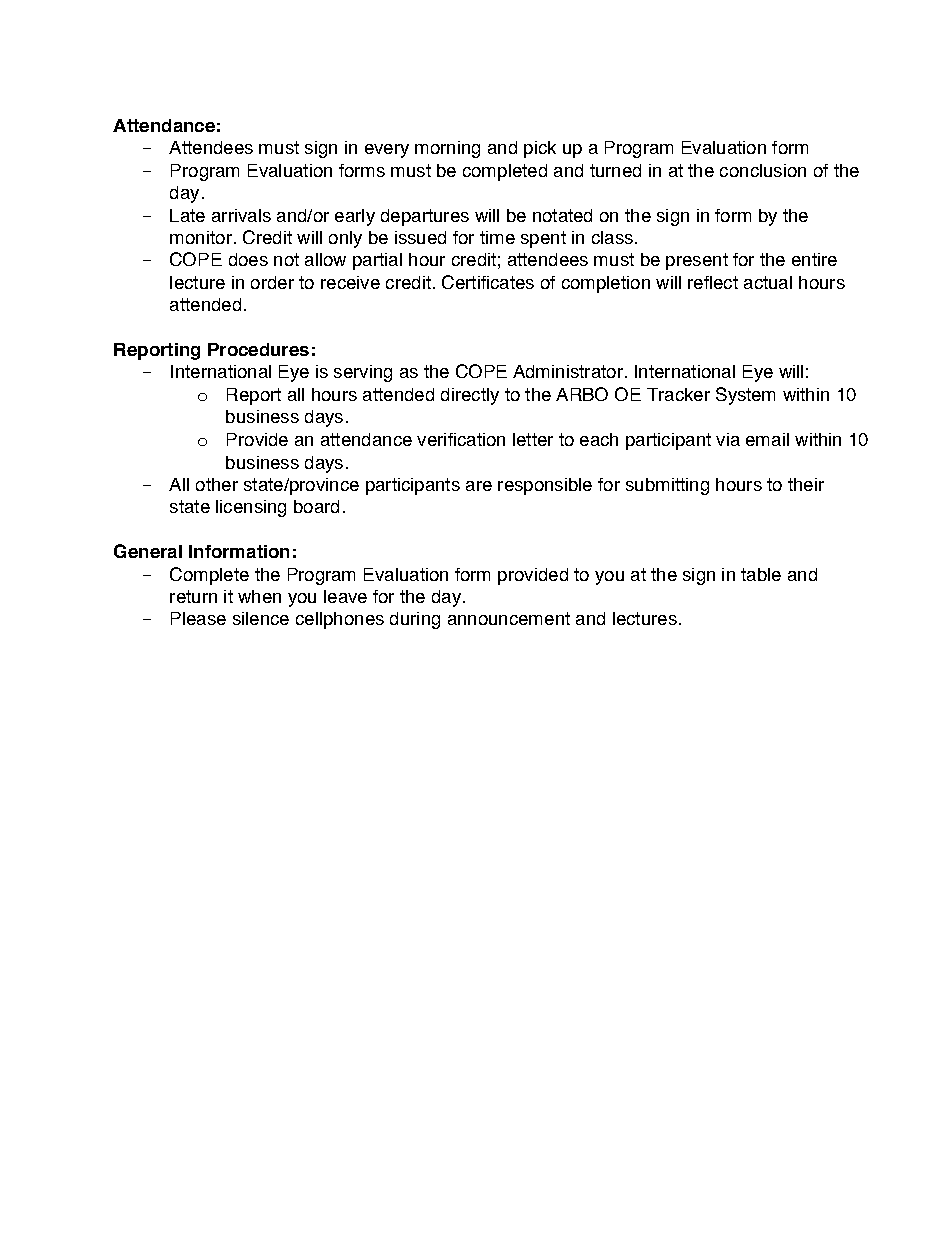 The image size is (952, 1233). Describe the element at coordinates (217, 484) in the page. I see `other` at that location.
